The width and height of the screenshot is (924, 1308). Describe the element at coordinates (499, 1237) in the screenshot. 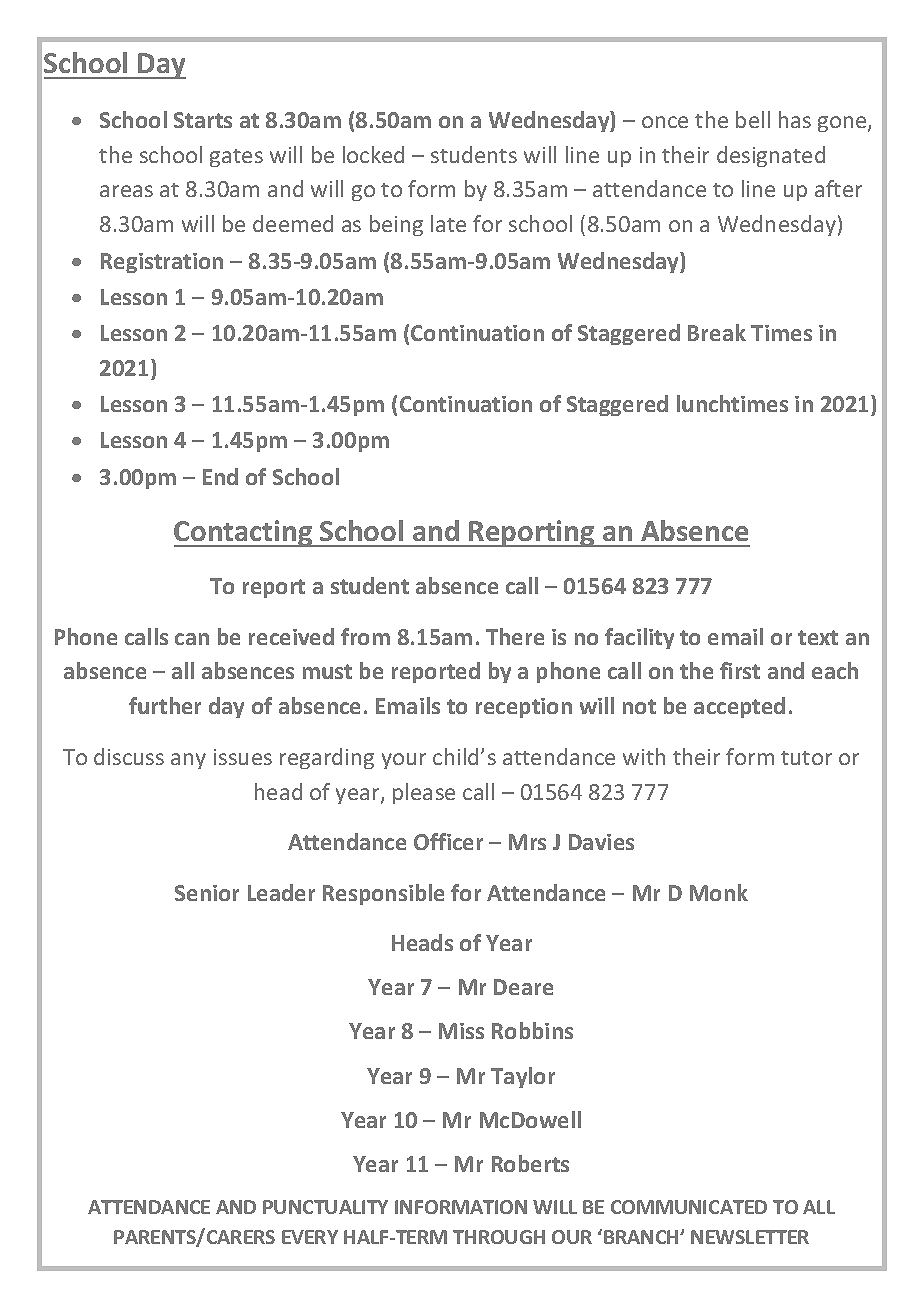

I see `THROUGH` at that location.
